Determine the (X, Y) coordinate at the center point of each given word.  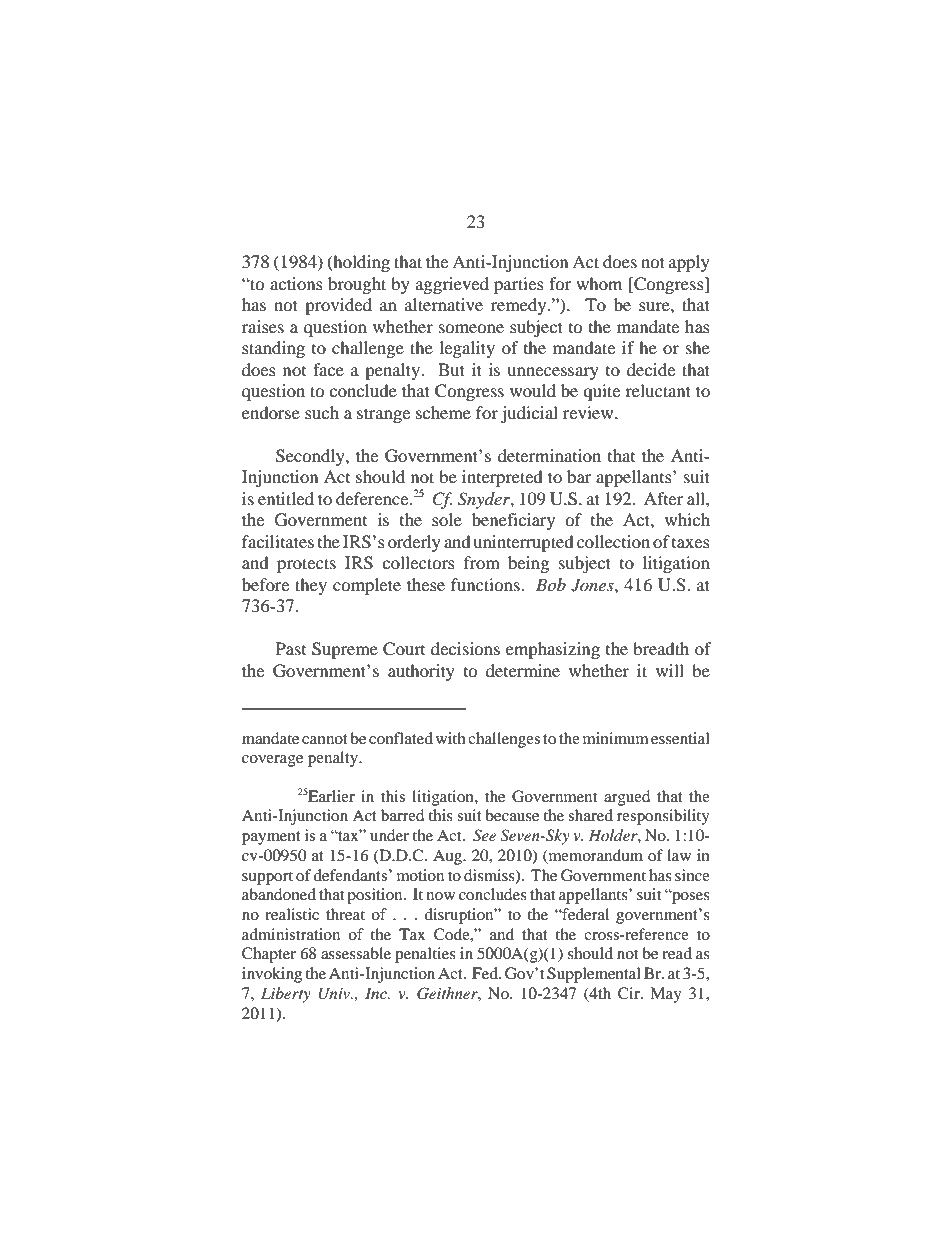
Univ (335, 994)
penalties (425, 955)
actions (296, 283)
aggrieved (452, 285)
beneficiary (513, 521)
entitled (286, 498)
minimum (616, 738)
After (663, 498)
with (451, 738)
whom (599, 283)
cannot (325, 739)
